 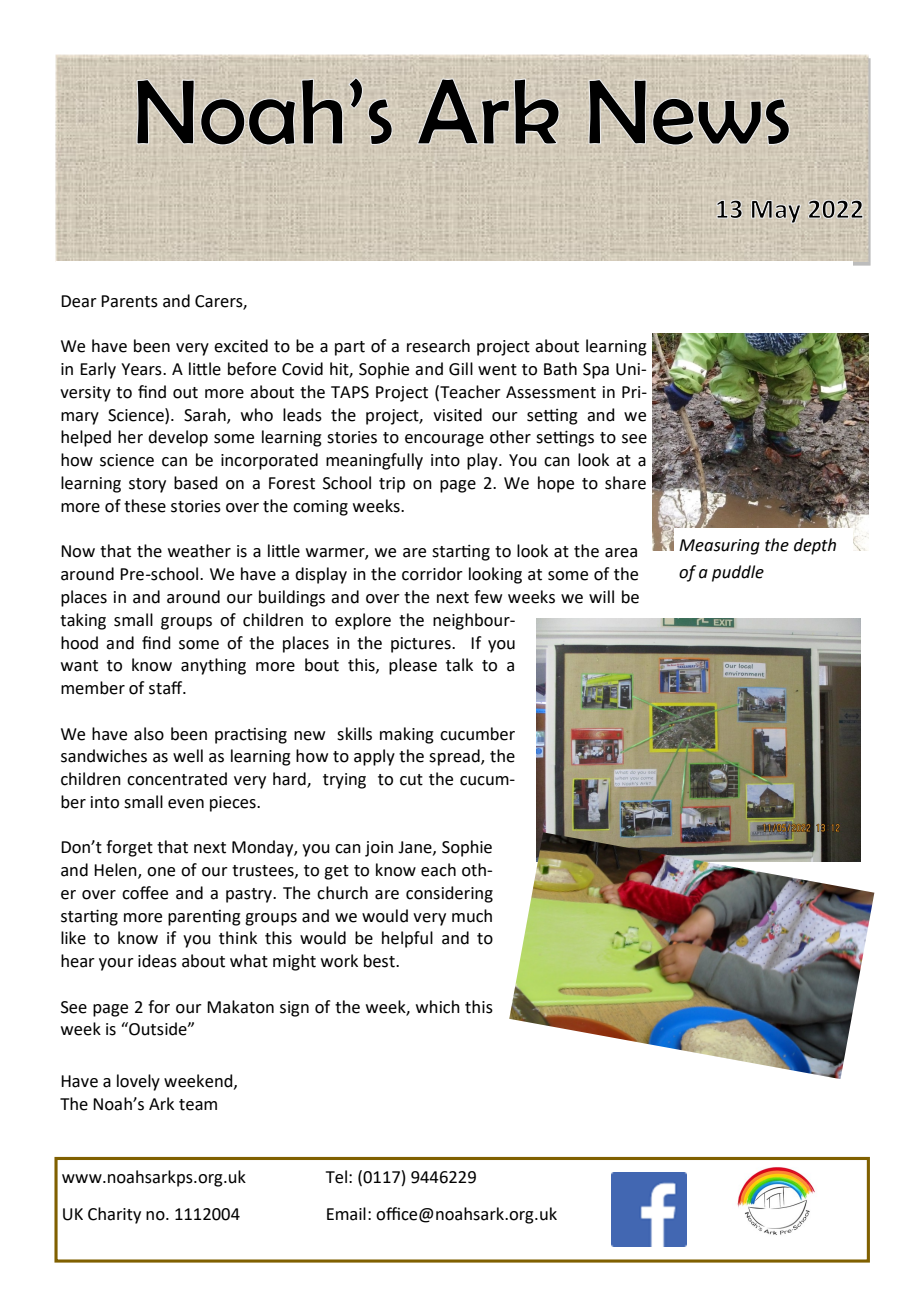 I want to click on research, so click(x=438, y=346).
